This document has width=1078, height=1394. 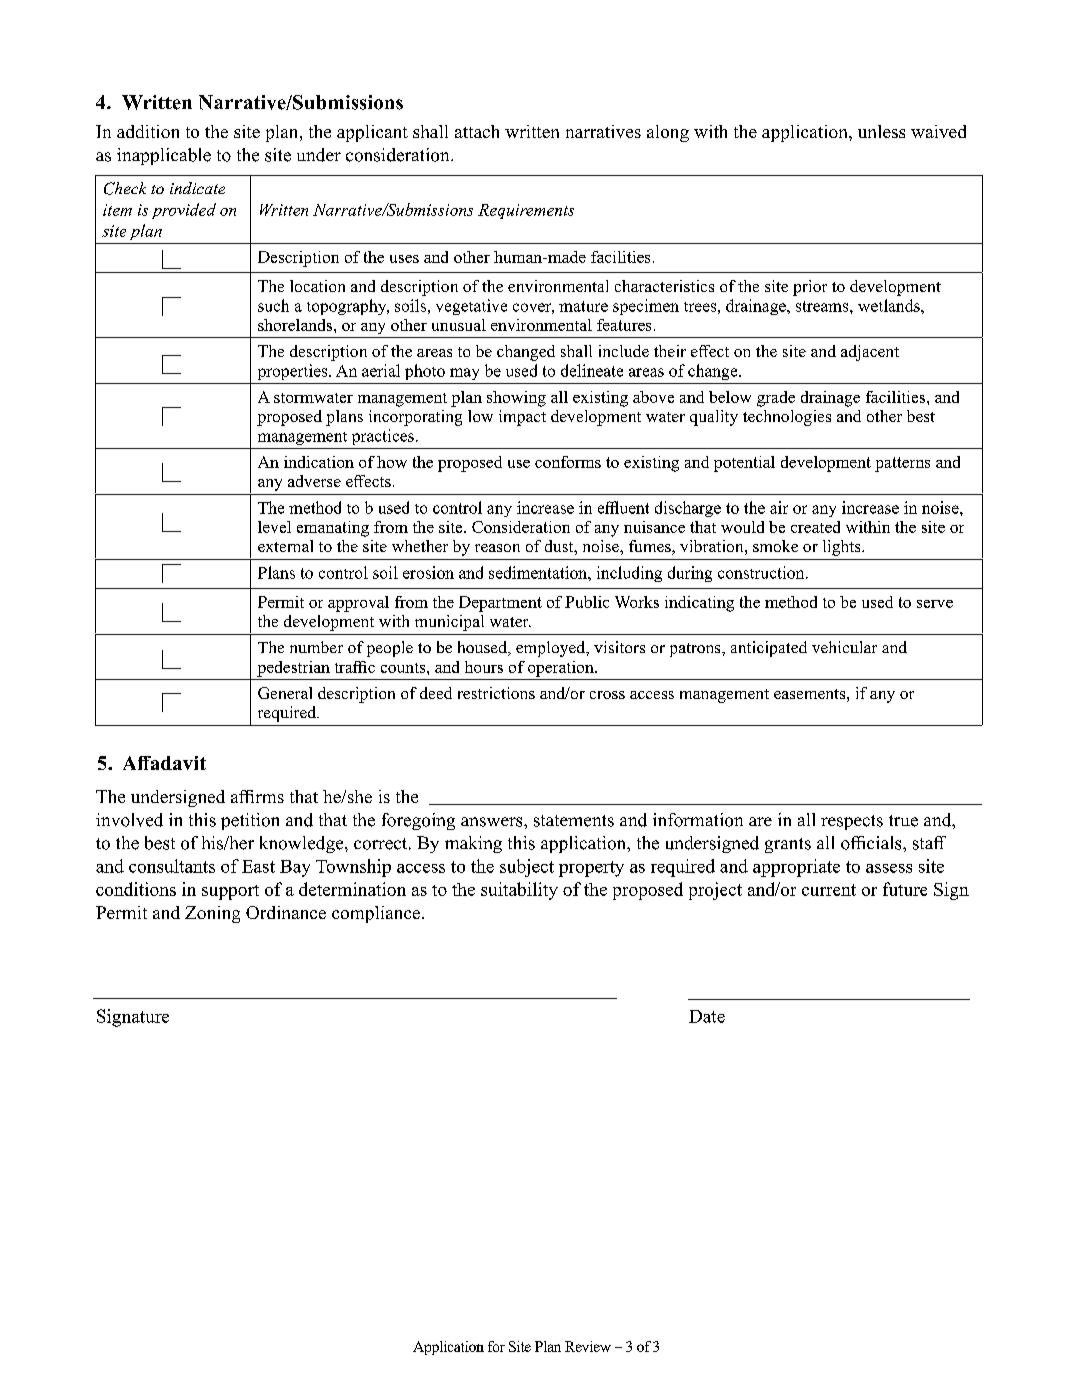 What do you see at coordinates (881, 131) in the document?
I see `unless` at bounding box center [881, 131].
